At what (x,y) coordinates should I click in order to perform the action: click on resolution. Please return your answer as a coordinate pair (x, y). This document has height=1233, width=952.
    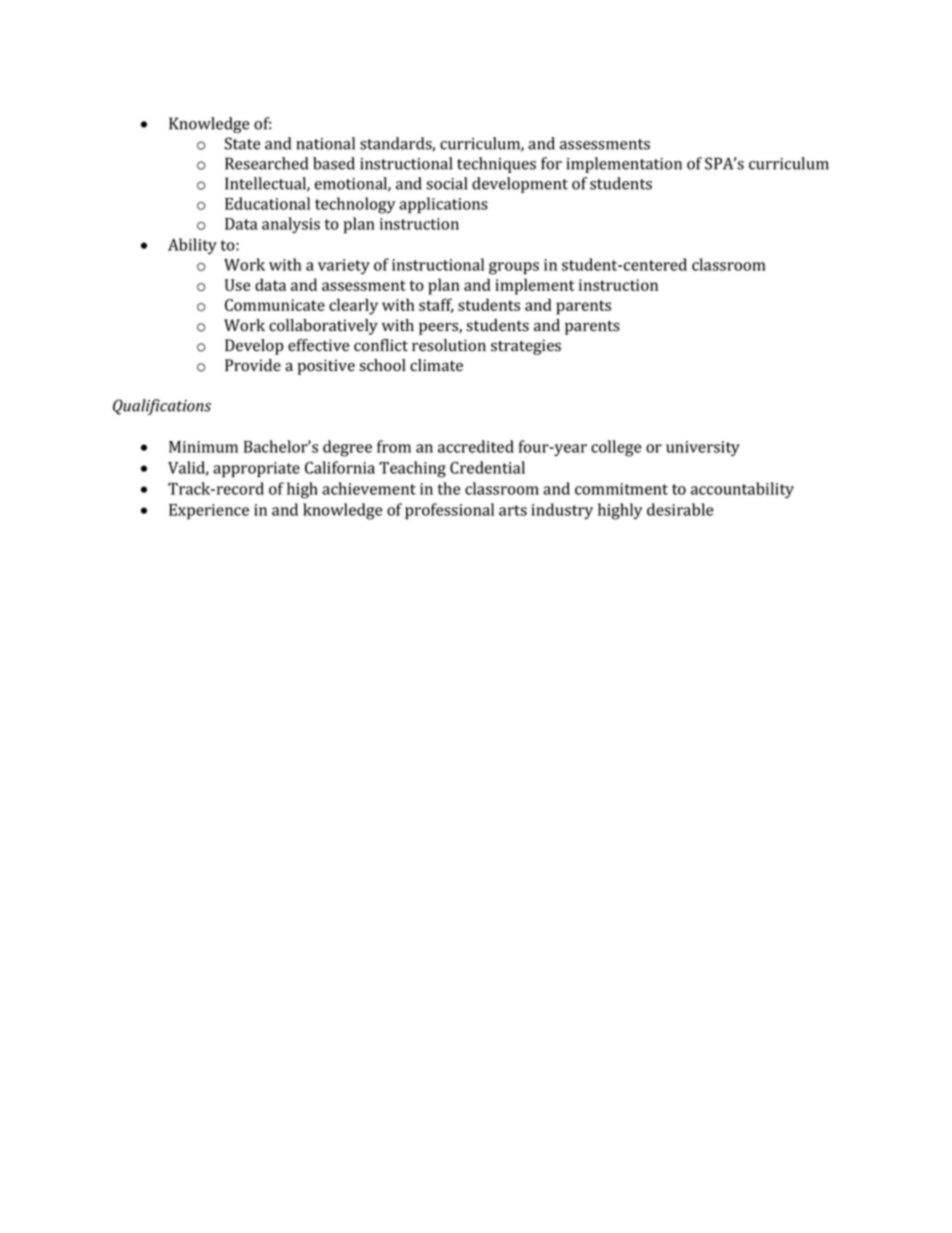
    Looking at the image, I should click on (449, 345).
